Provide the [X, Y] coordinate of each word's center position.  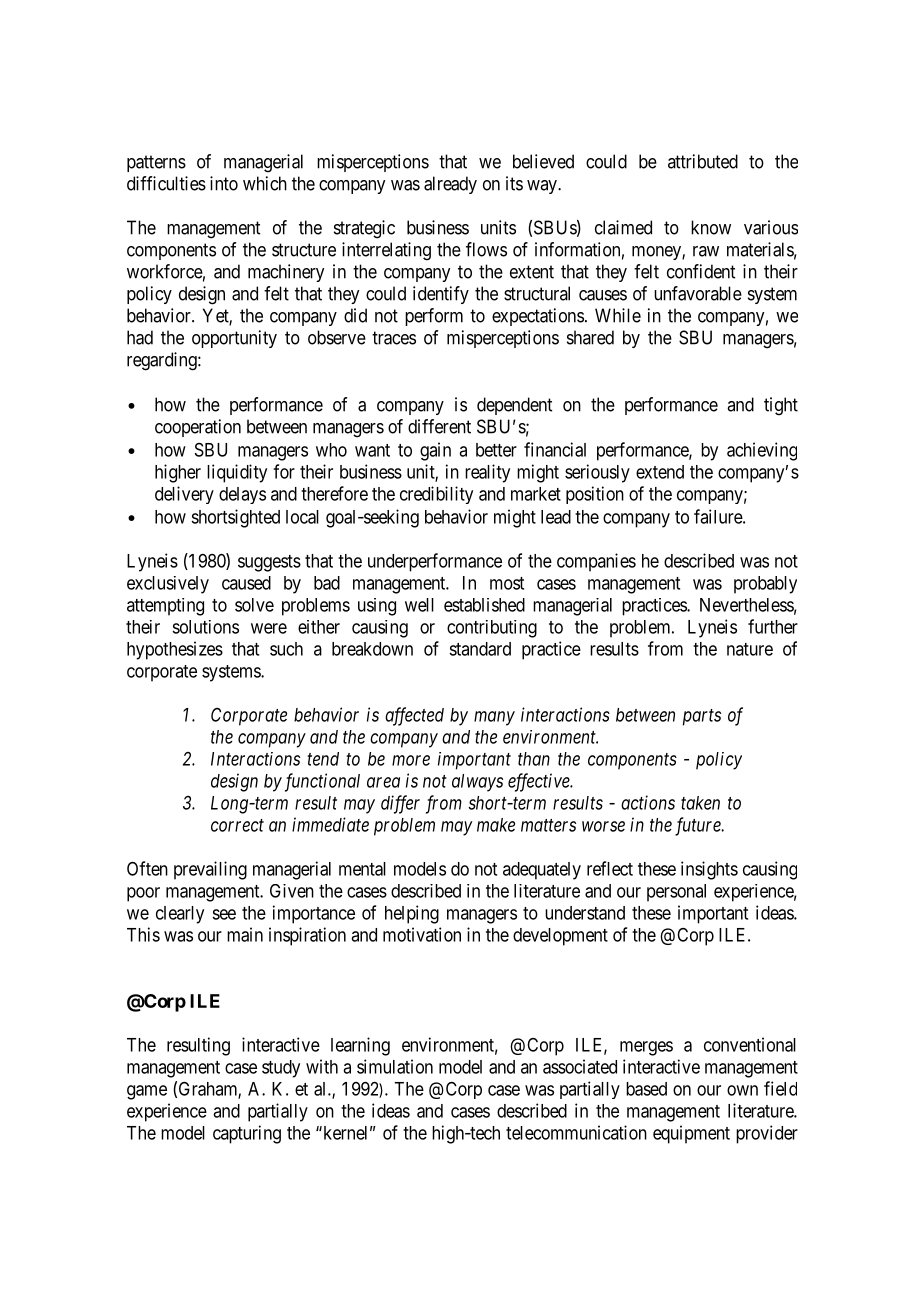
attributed [703, 161]
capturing [247, 1134]
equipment [691, 1134]
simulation [395, 1066]
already [450, 185]
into [224, 183]
